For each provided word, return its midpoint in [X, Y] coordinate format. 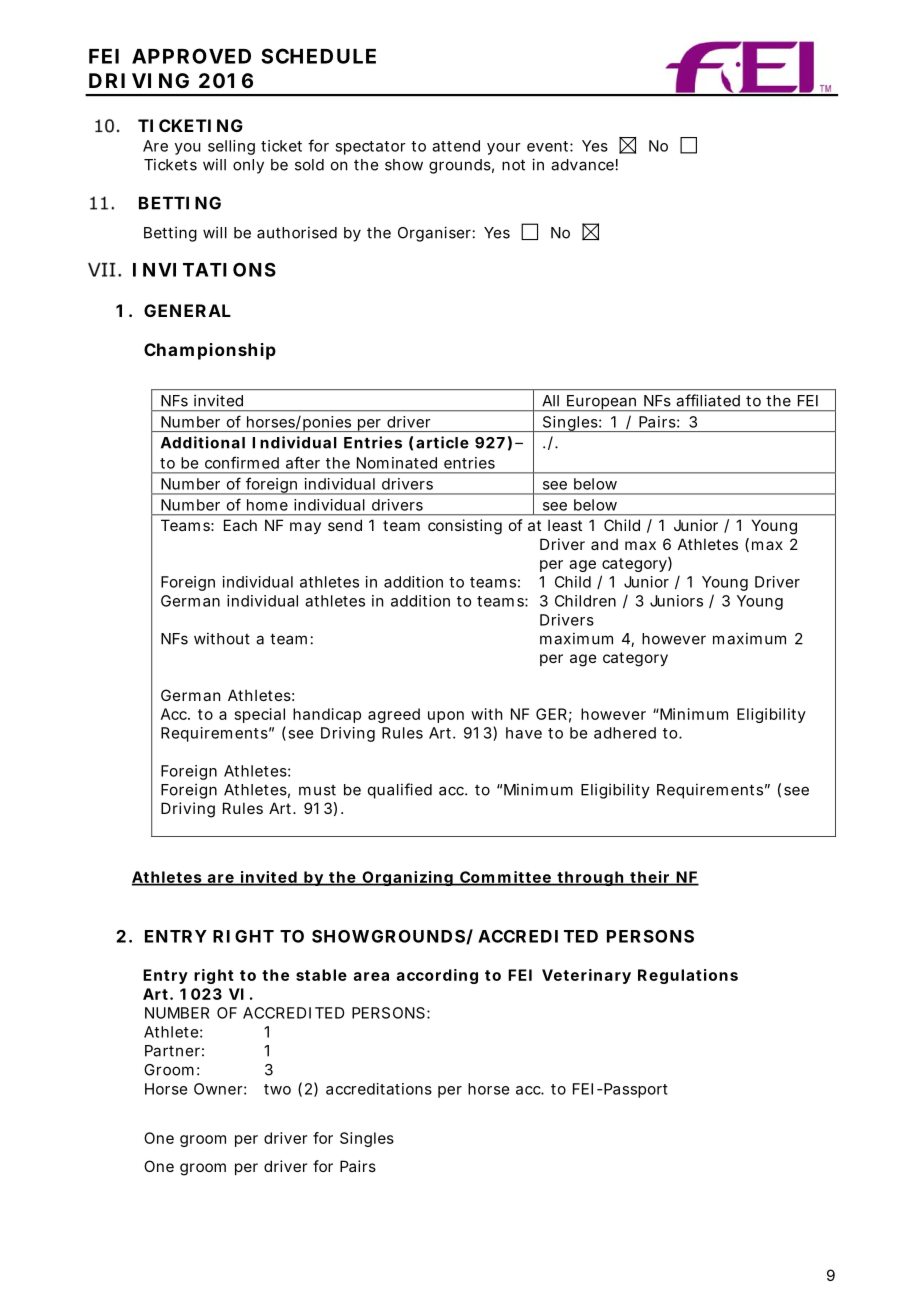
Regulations [688, 976]
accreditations [379, 1089]
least [565, 525]
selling [231, 147]
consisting [465, 527]
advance [582, 165]
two [277, 1089]
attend [456, 146]
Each [240, 525]
